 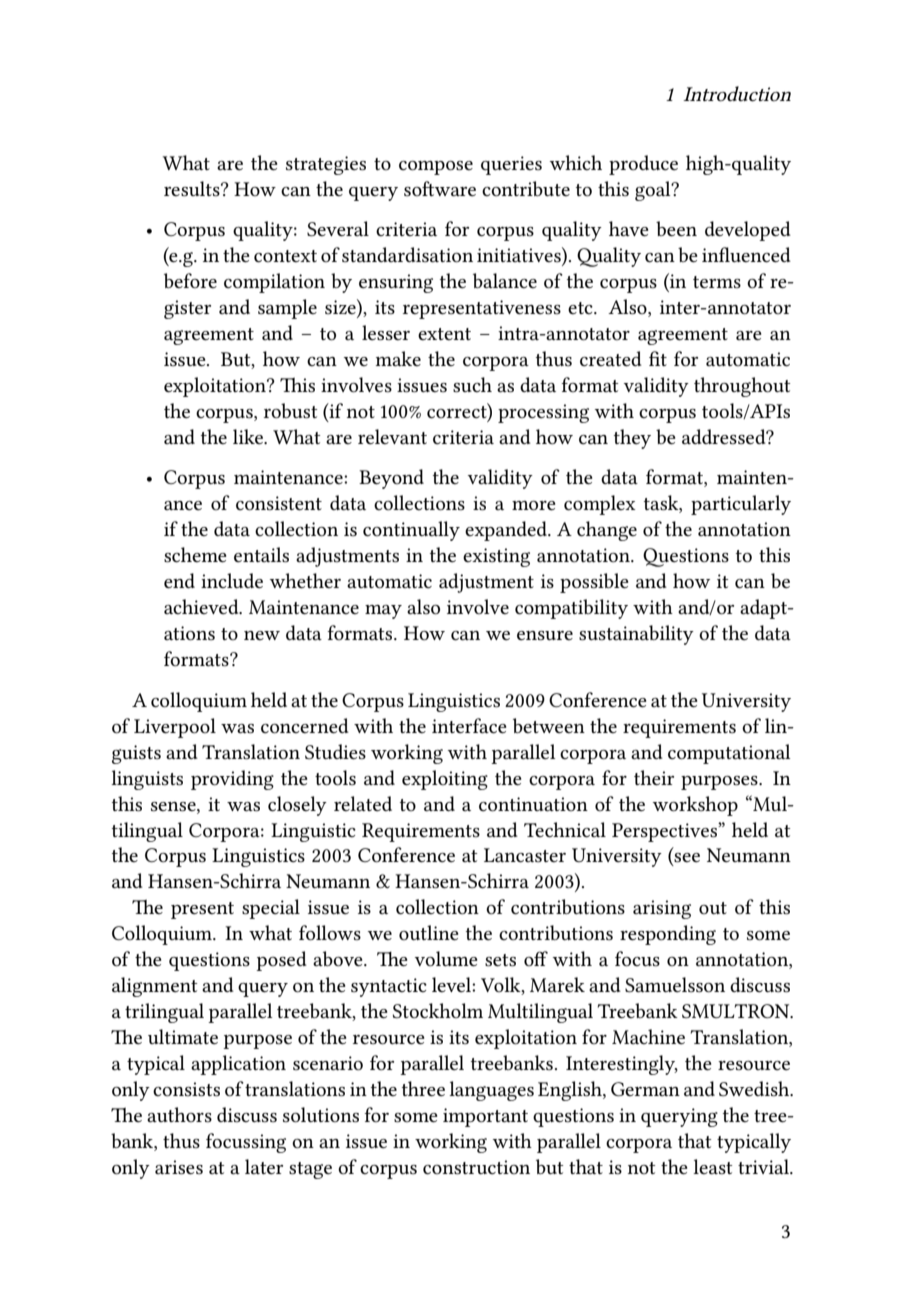 What do you see at coordinates (279, 503) in the screenshot?
I see `consistent` at bounding box center [279, 503].
